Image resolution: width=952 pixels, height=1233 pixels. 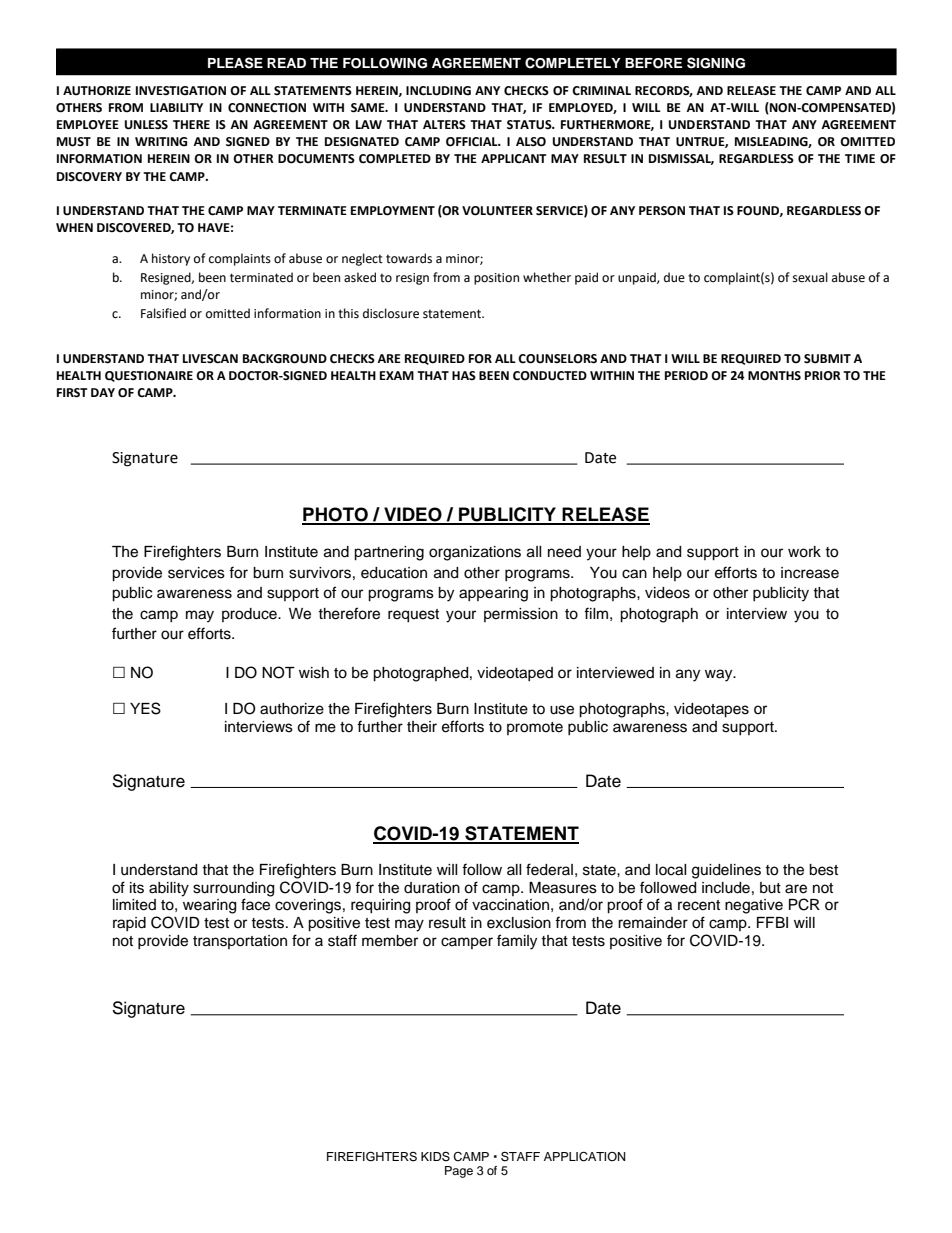 I want to click on increase, so click(x=810, y=573).
